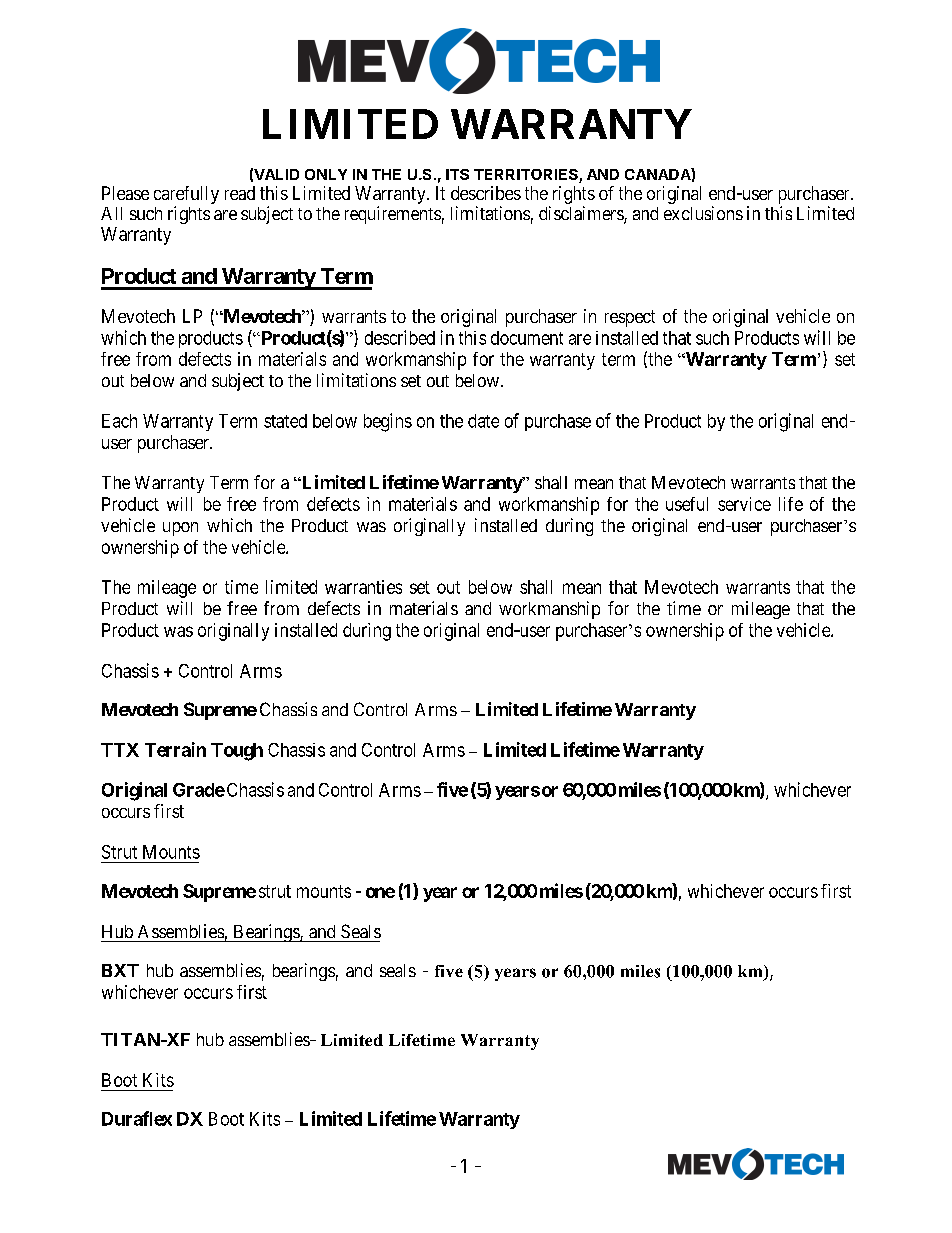 The image size is (952, 1233). Describe the element at coordinates (199, 790) in the screenshot. I see `Grade` at that location.
